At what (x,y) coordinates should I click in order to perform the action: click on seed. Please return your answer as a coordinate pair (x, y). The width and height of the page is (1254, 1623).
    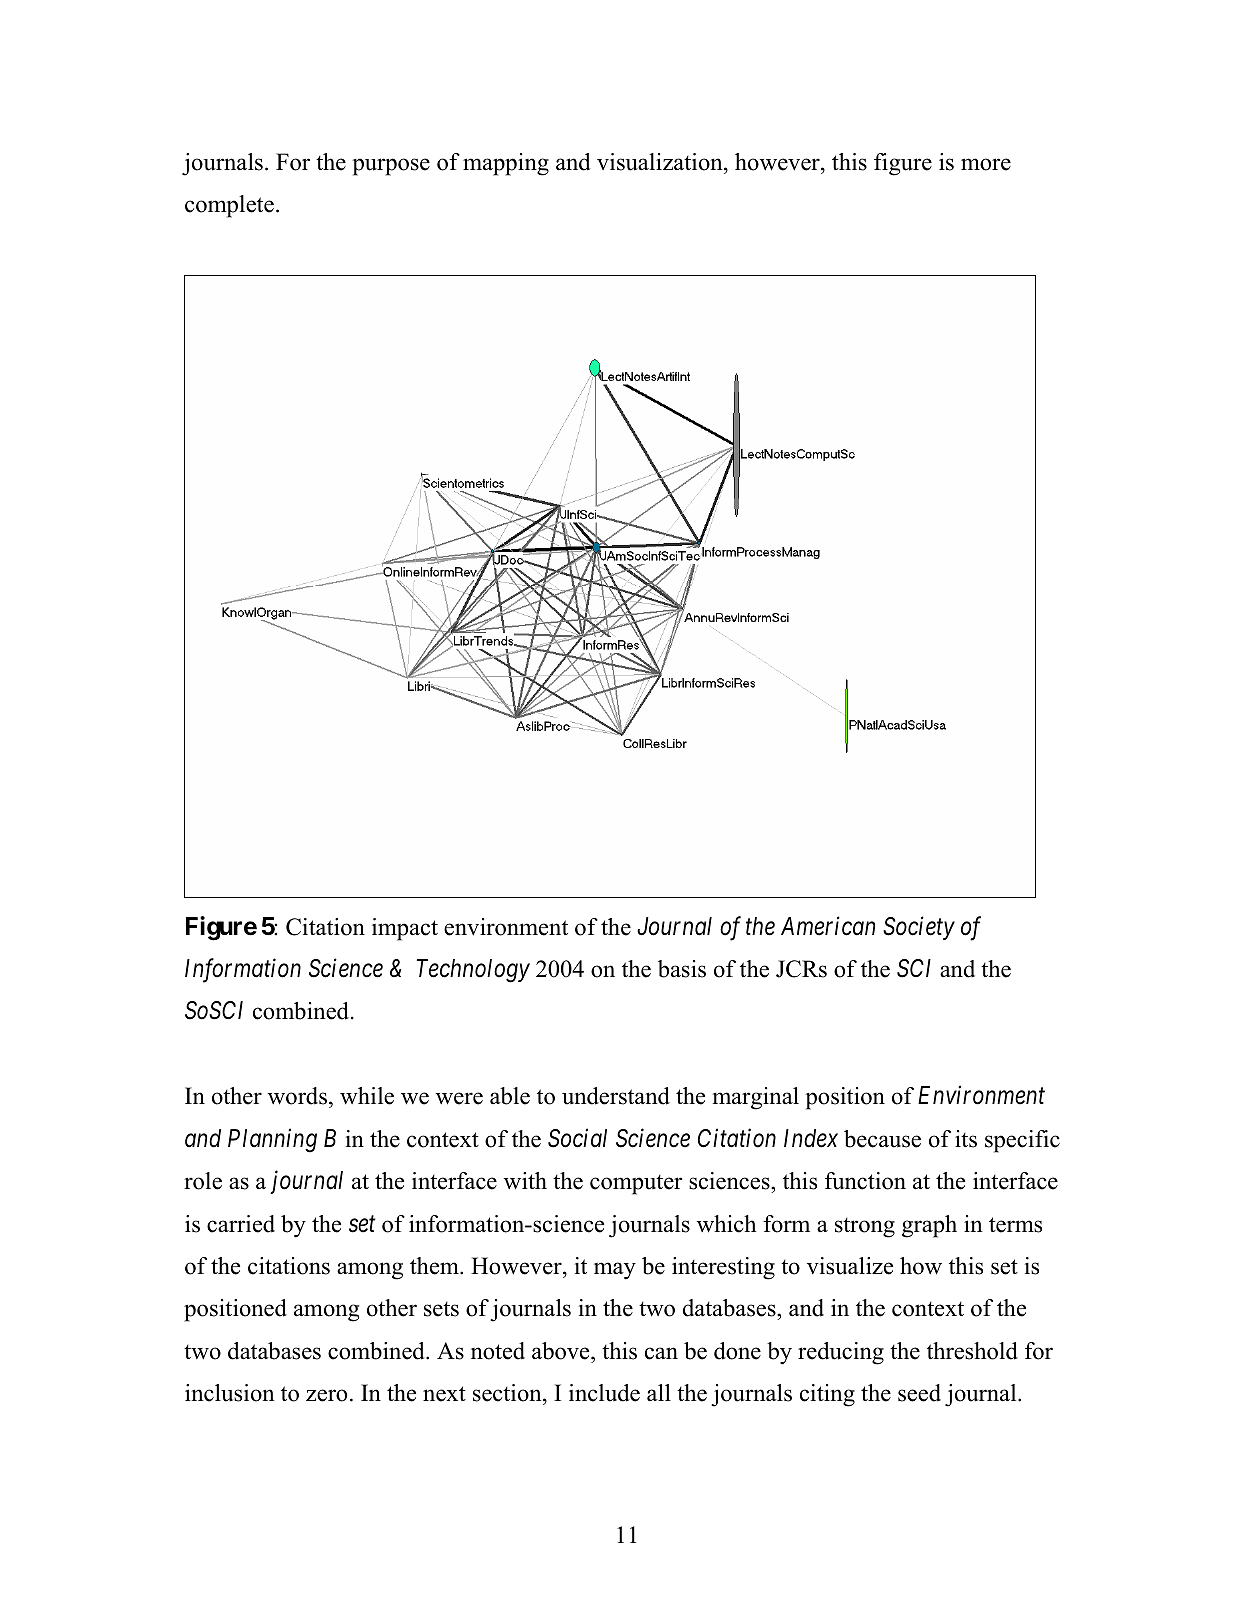
    Looking at the image, I should click on (919, 1393).
